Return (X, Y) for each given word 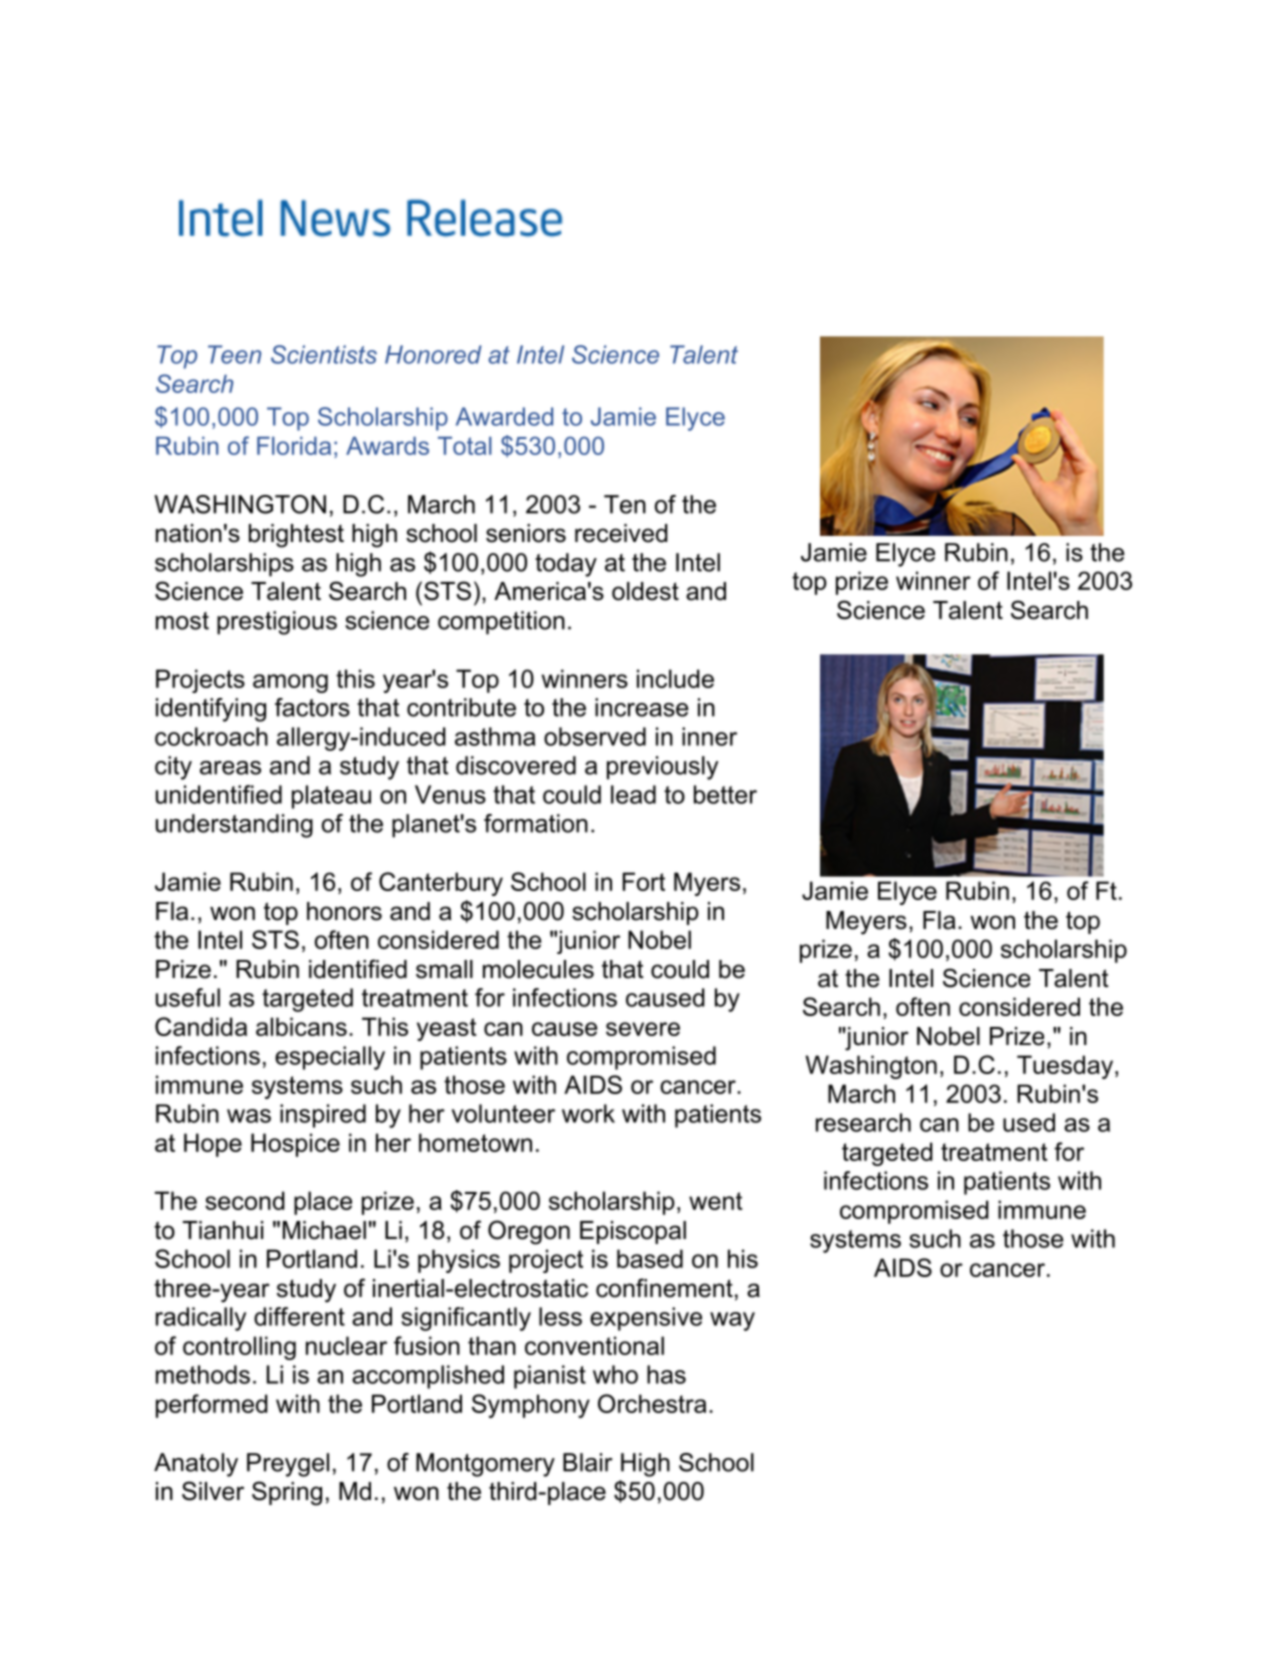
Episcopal (633, 1232)
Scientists (324, 354)
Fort (644, 881)
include (675, 678)
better (725, 794)
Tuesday (1066, 1067)
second (245, 1200)
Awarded (504, 416)
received (621, 533)
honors (344, 911)
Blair (588, 1462)
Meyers (866, 923)
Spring (287, 1493)
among (290, 683)
